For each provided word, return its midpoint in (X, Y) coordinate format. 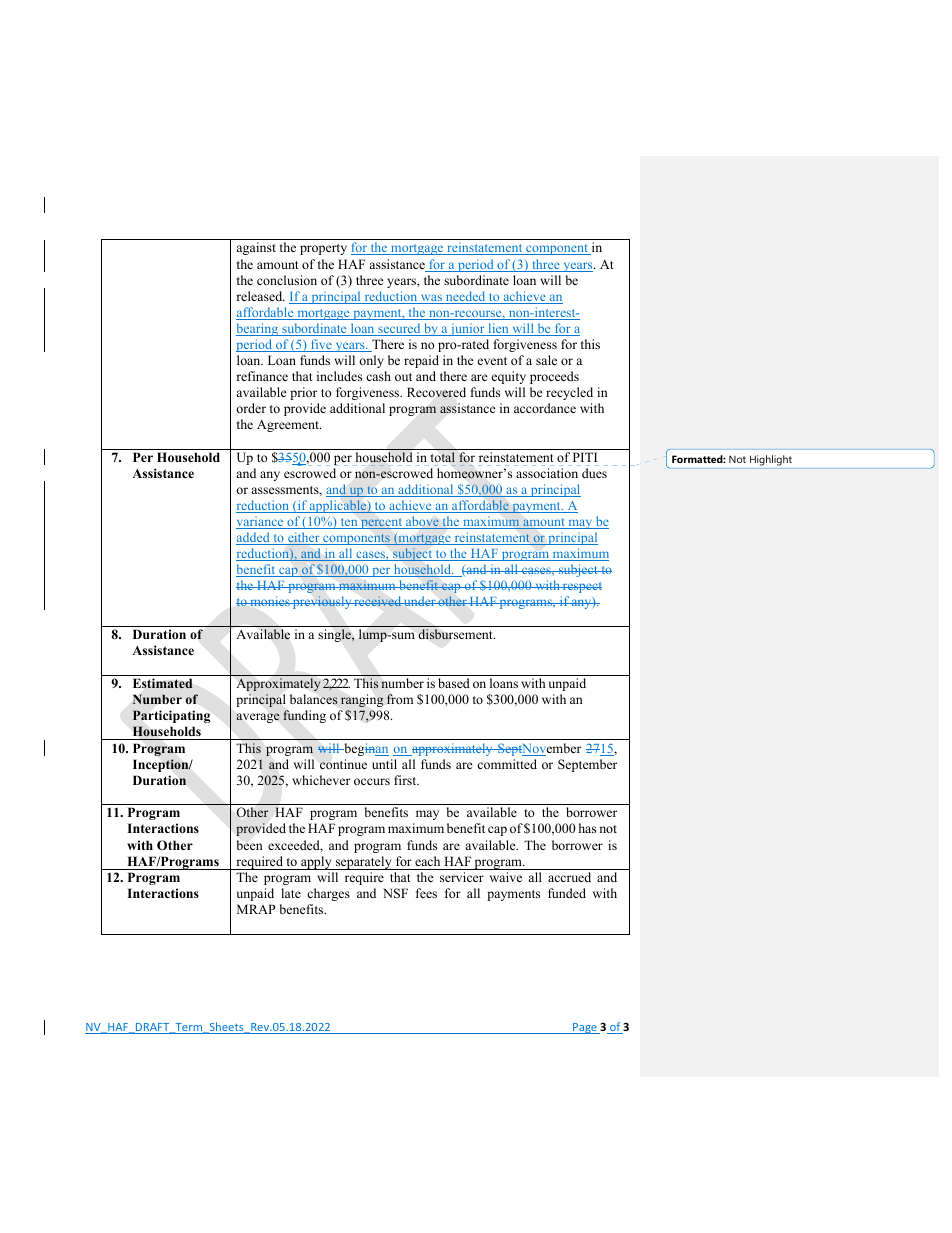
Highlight (771, 460)
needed (466, 297)
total (443, 457)
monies (270, 601)
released (260, 296)
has (587, 828)
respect (581, 587)
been (250, 845)
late (291, 893)
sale (546, 360)
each (427, 861)
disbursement (456, 634)
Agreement (289, 425)
